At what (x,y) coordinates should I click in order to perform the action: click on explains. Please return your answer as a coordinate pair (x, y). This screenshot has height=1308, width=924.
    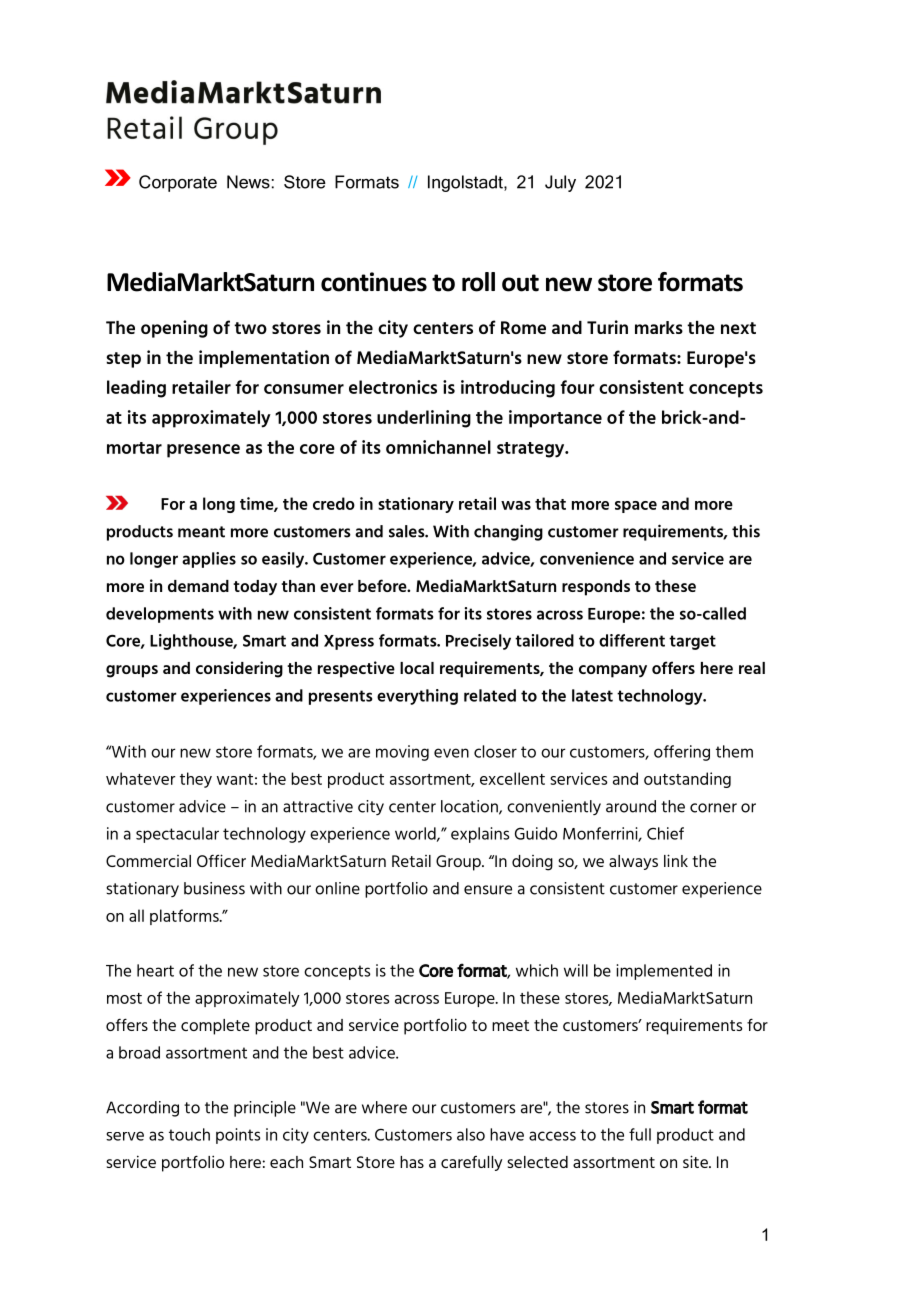
    Looking at the image, I should click on (480, 835).
